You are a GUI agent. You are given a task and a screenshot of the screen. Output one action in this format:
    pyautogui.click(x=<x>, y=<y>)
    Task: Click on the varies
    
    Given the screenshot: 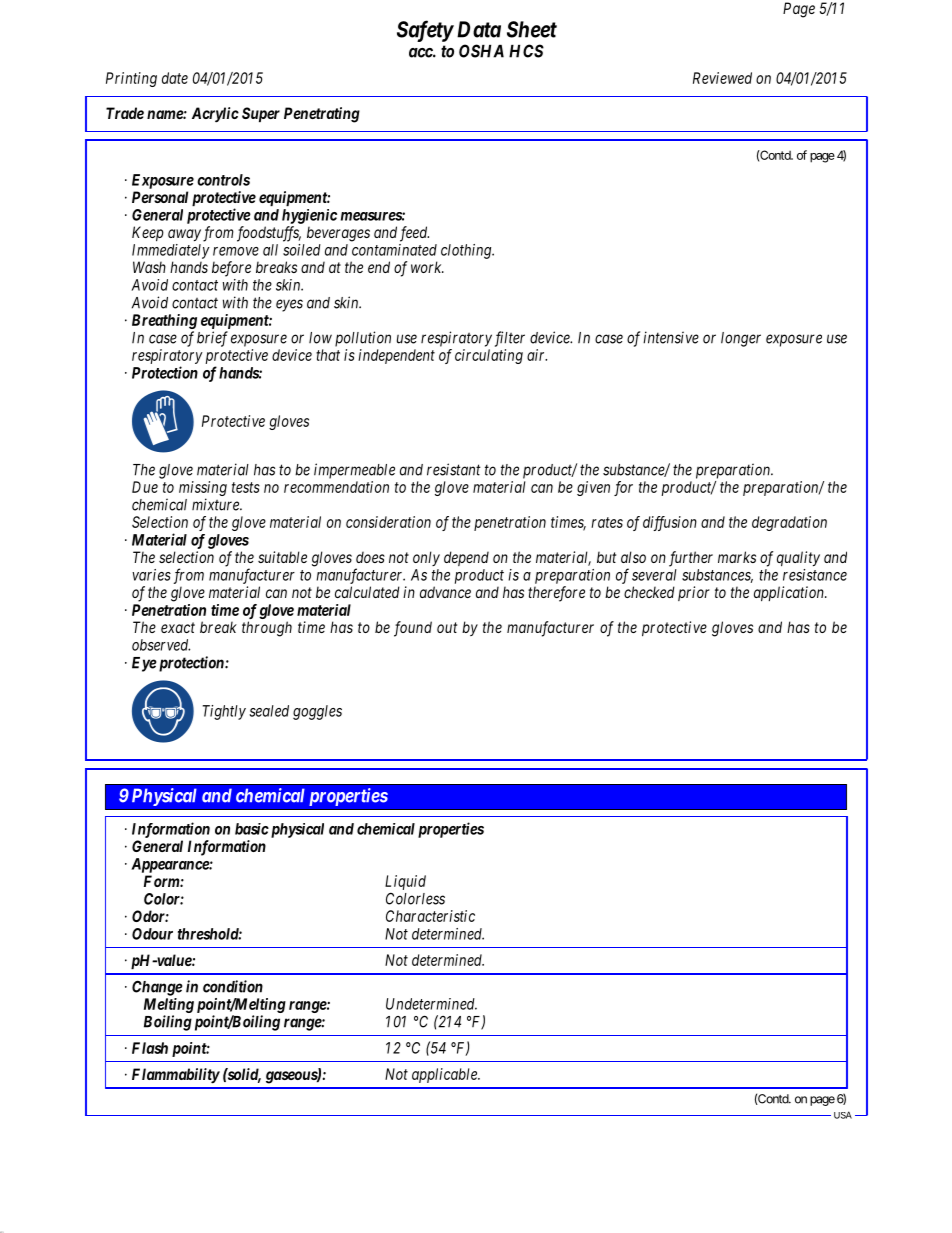 What is the action you would take?
    pyautogui.click(x=151, y=575)
